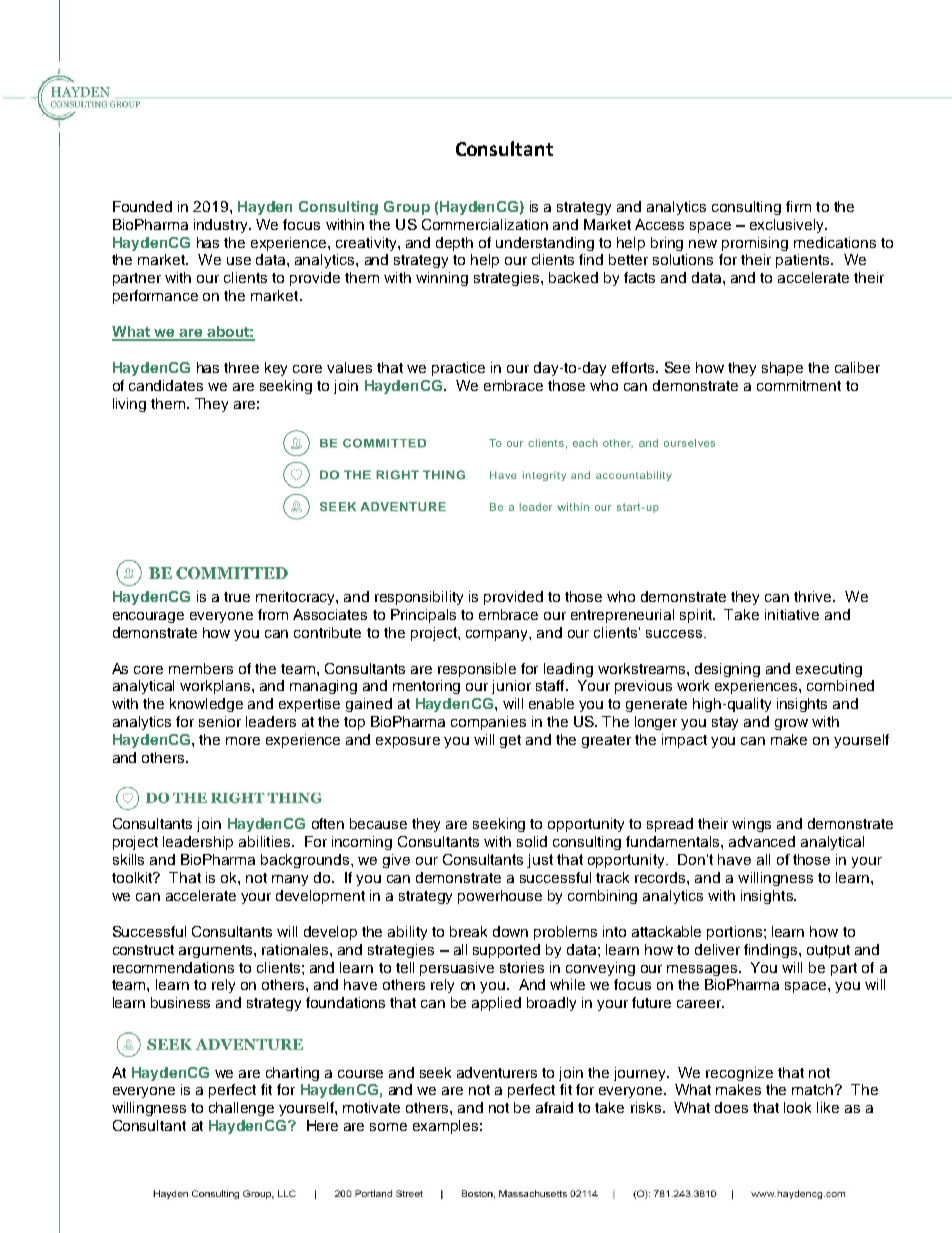  What do you see at coordinates (222, 226) in the page?
I see `industry` at bounding box center [222, 226].
